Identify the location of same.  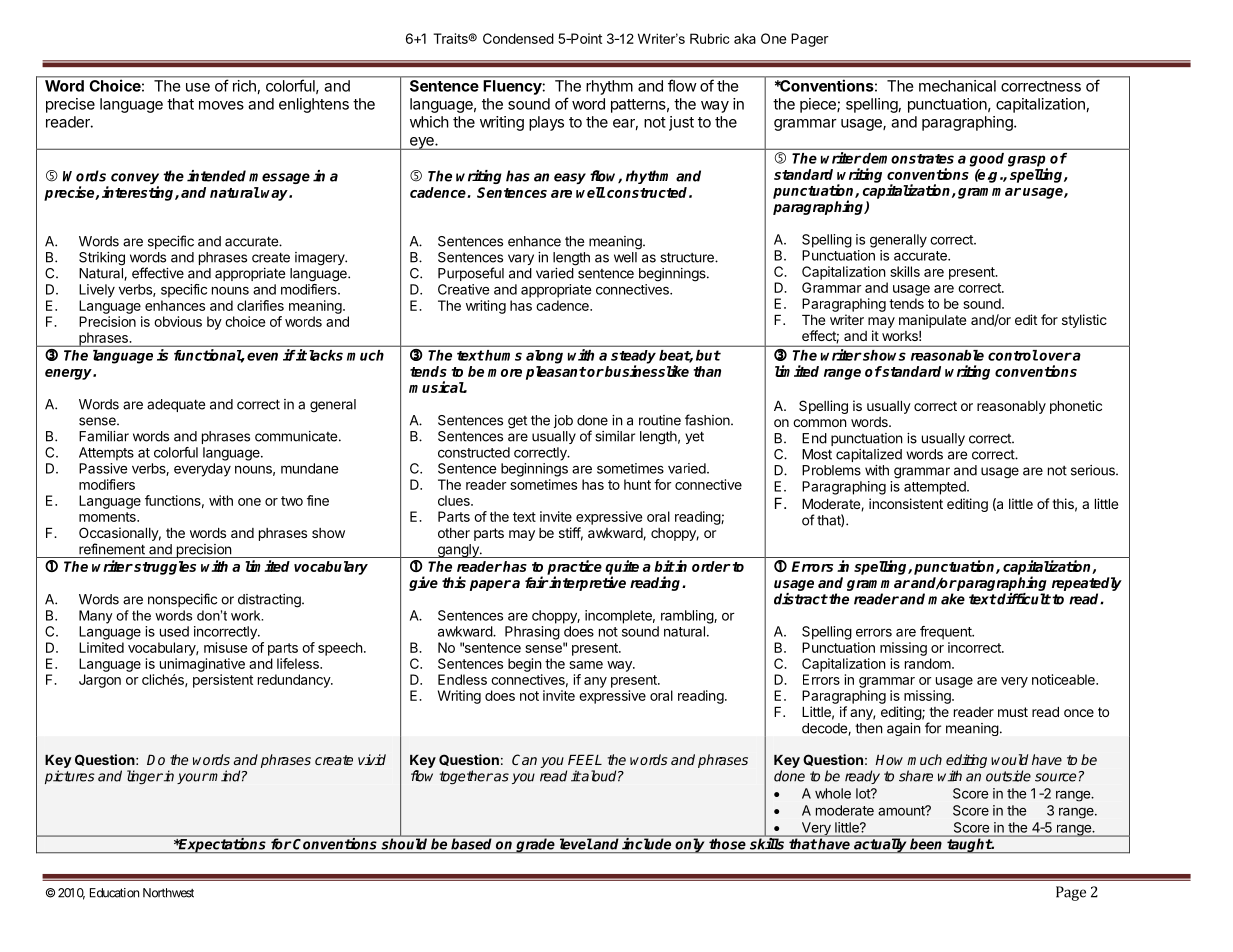
(586, 665).
